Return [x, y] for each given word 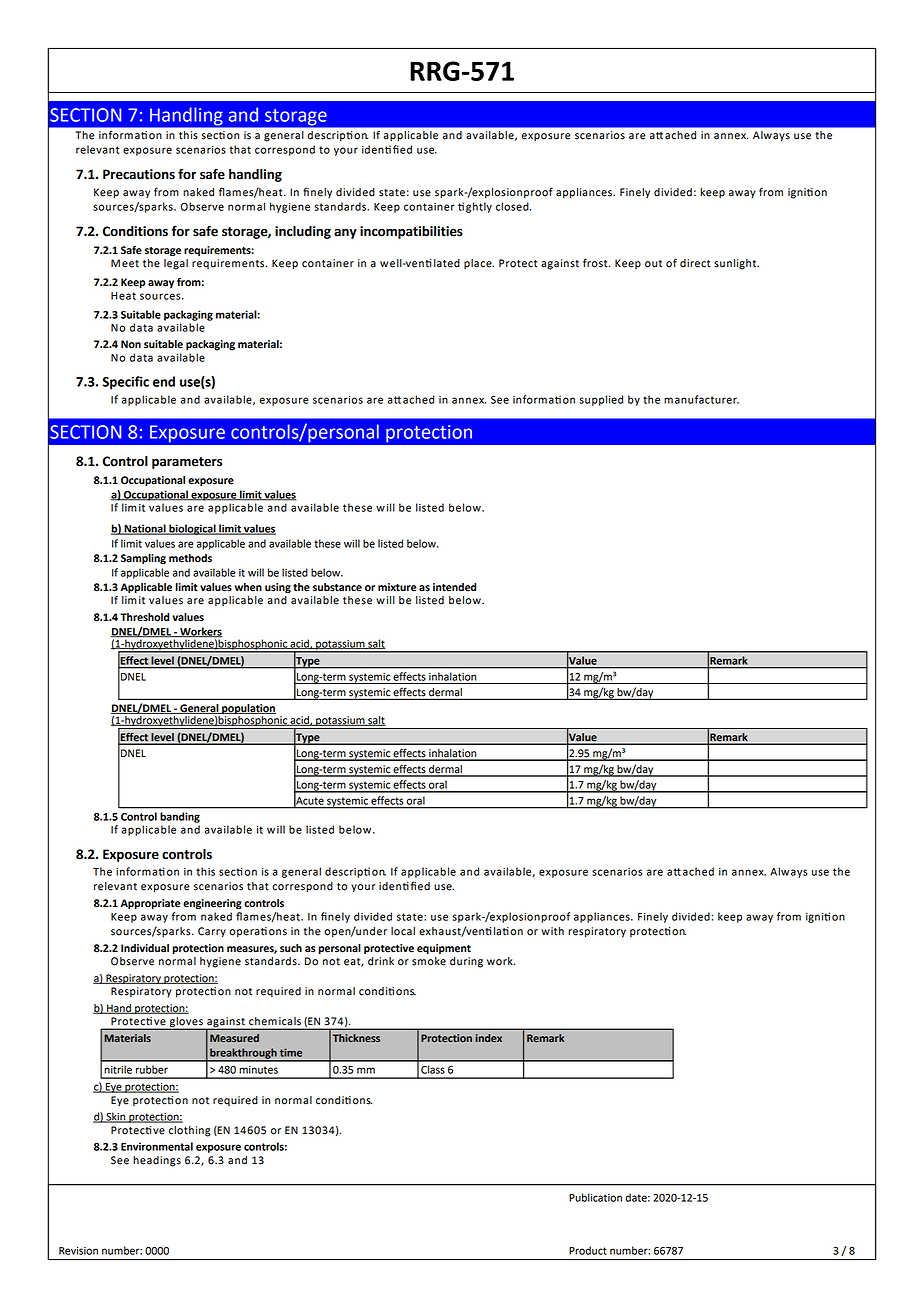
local [403, 931]
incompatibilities [411, 232]
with [552, 931]
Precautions [139, 174]
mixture [397, 587]
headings [157, 1161]
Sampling [143, 559]
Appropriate [151, 904]
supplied [601, 400]
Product [588, 1250]
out [653, 264]
